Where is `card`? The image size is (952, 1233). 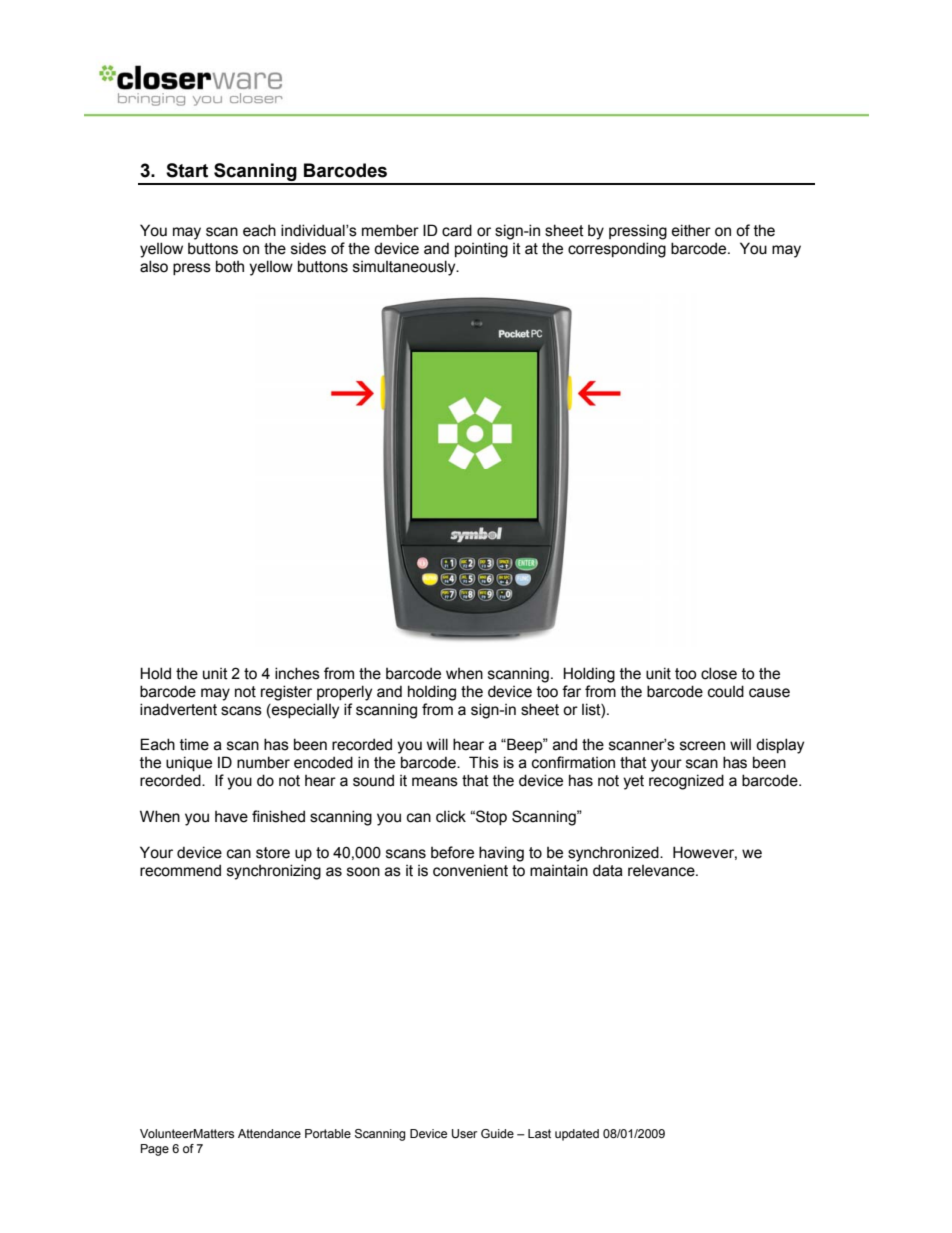 card is located at coordinates (457, 230).
